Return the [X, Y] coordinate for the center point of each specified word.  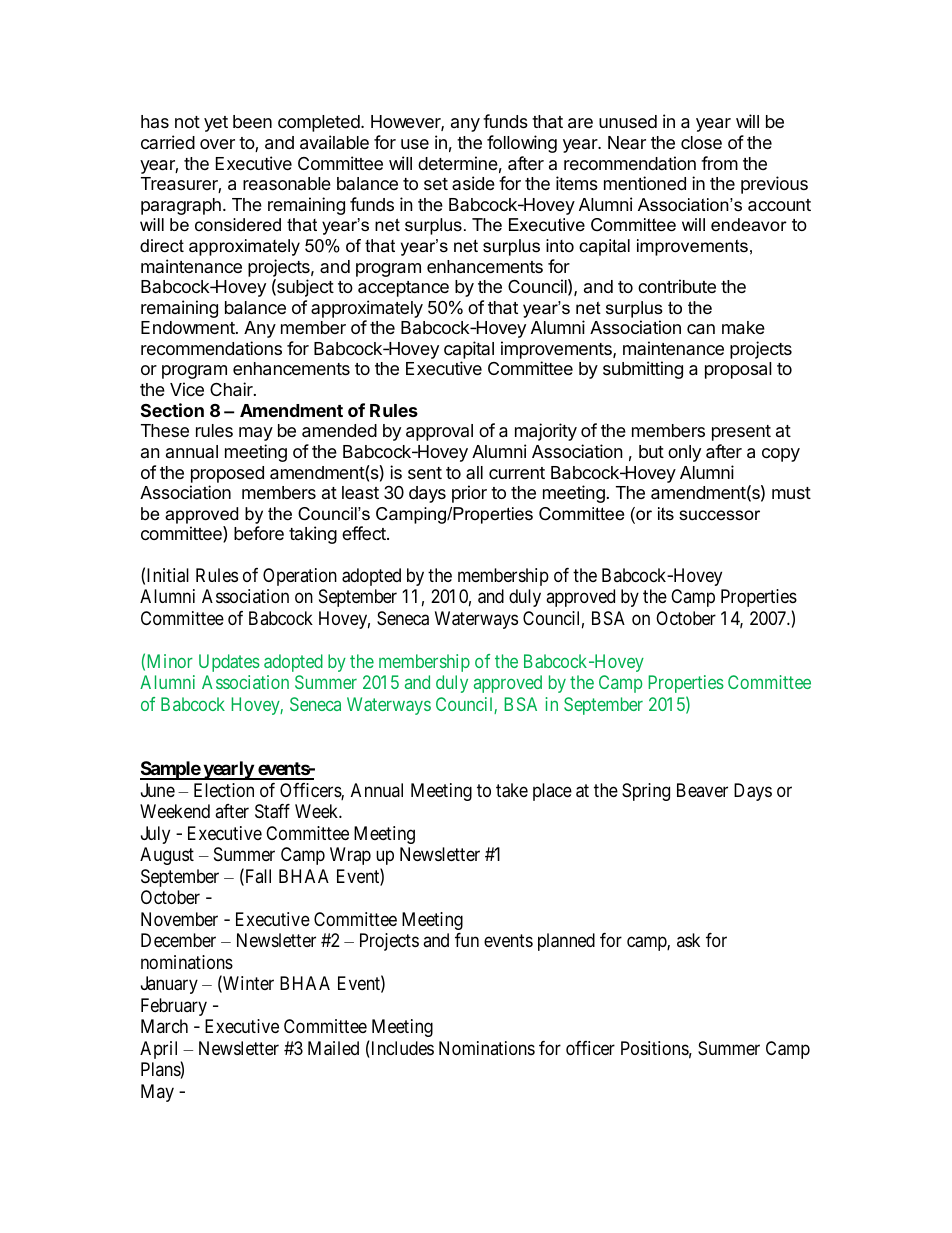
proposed [227, 474]
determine [458, 163]
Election [224, 790]
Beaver [702, 790]
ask [688, 940]
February [174, 1007]
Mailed [333, 1048]
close [701, 142]
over [217, 144]
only [684, 453]
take [512, 790]
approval [439, 432]
